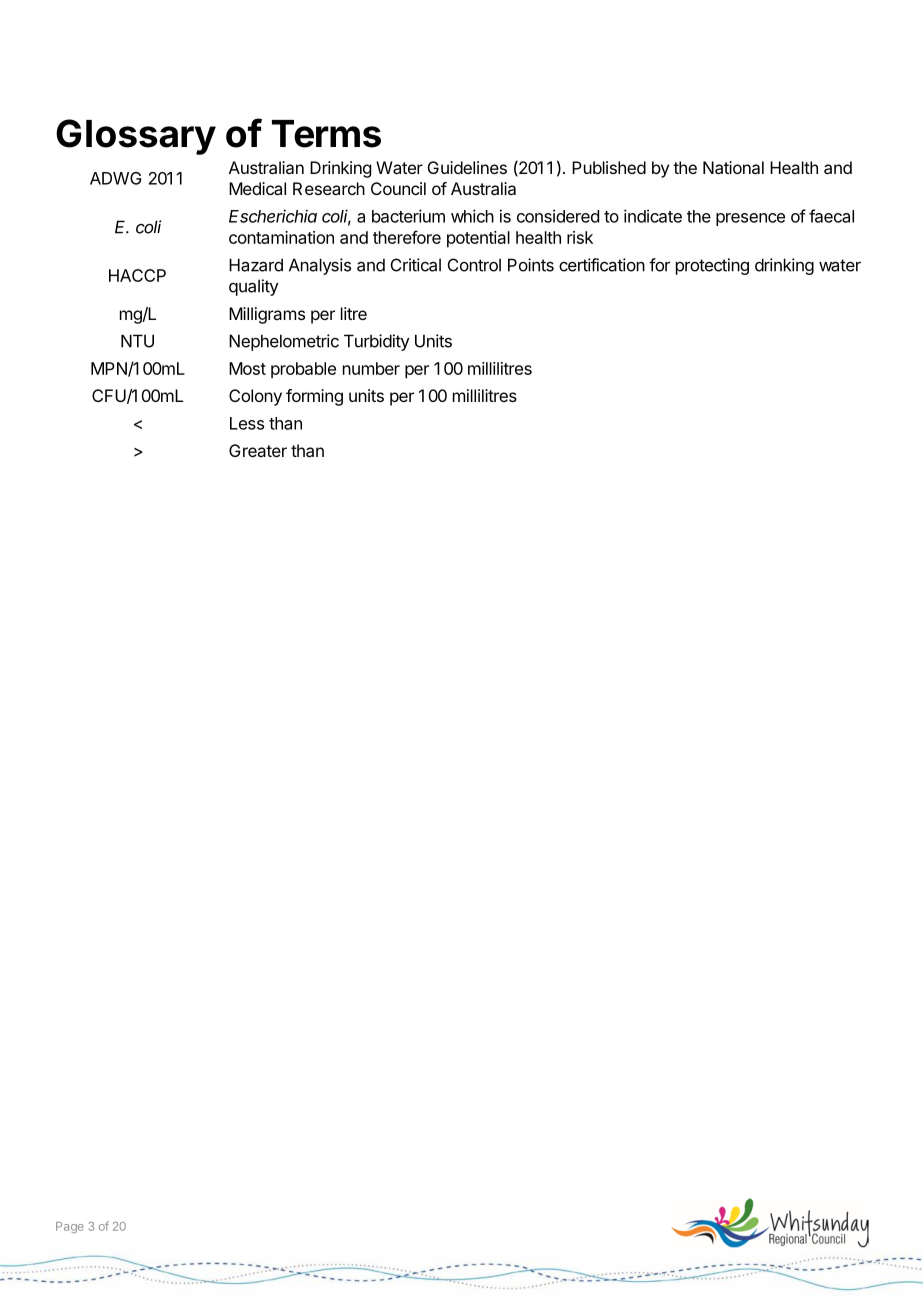 The width and height of the image is (924, 1308). Describe the element at coordinates (314, 397) in the image. I see `forming` at that location.
